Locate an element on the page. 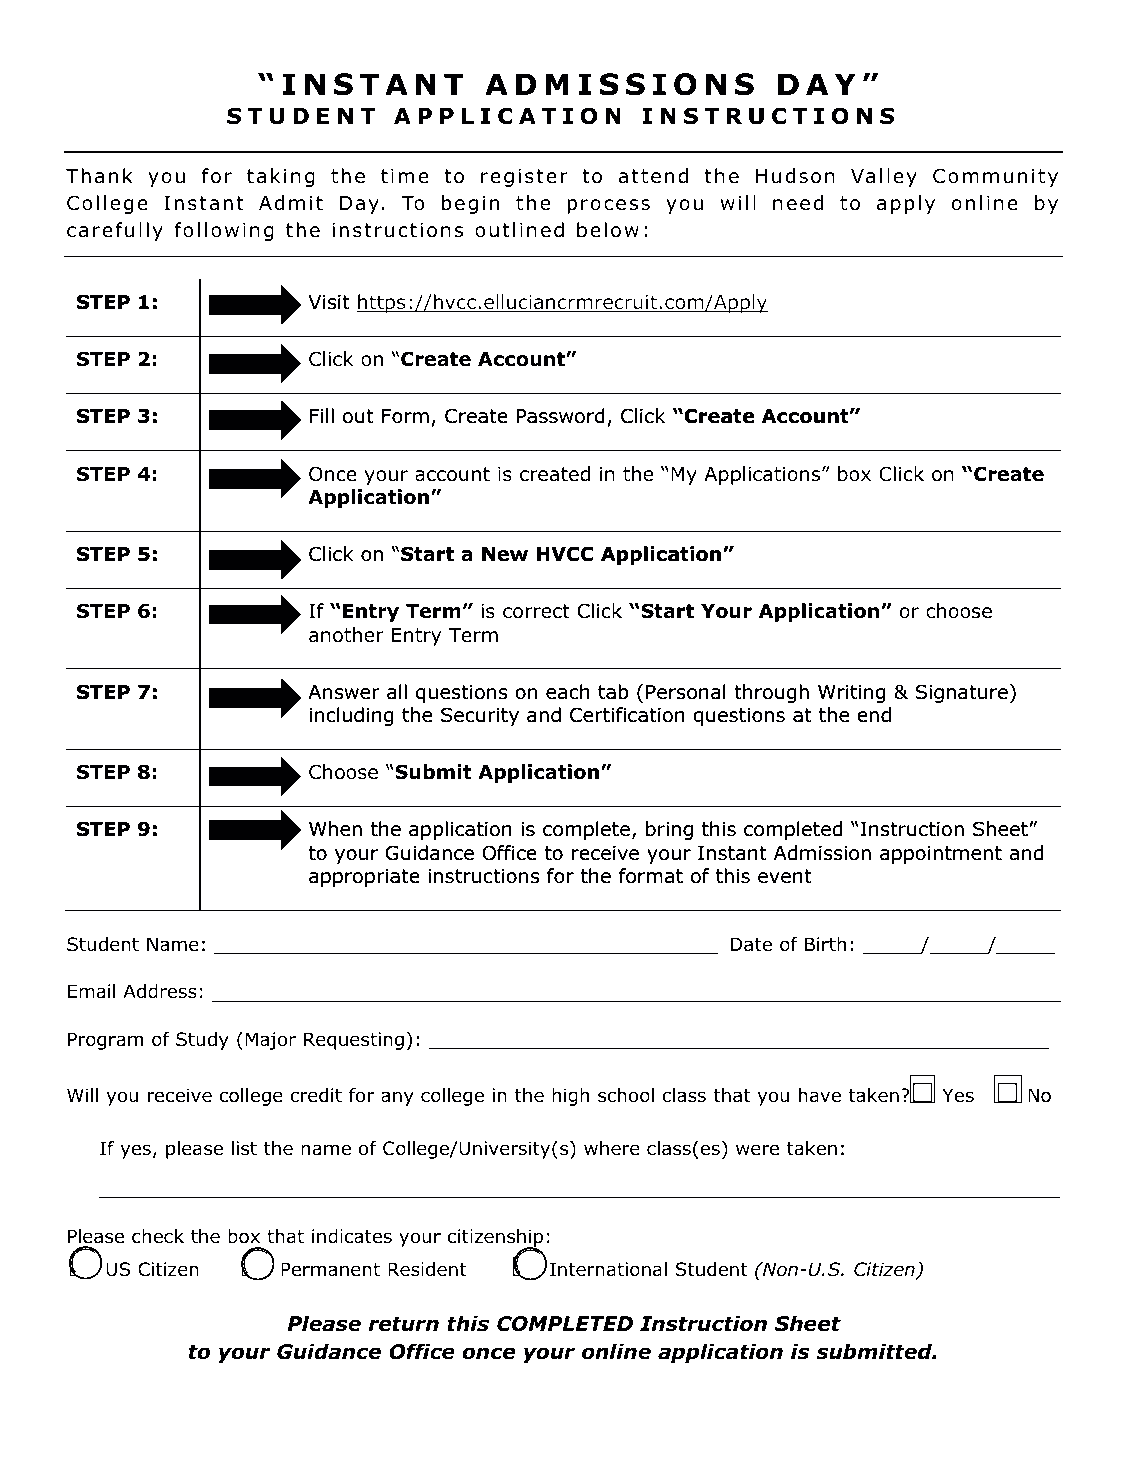  following is located at coordinates (224, 231).
